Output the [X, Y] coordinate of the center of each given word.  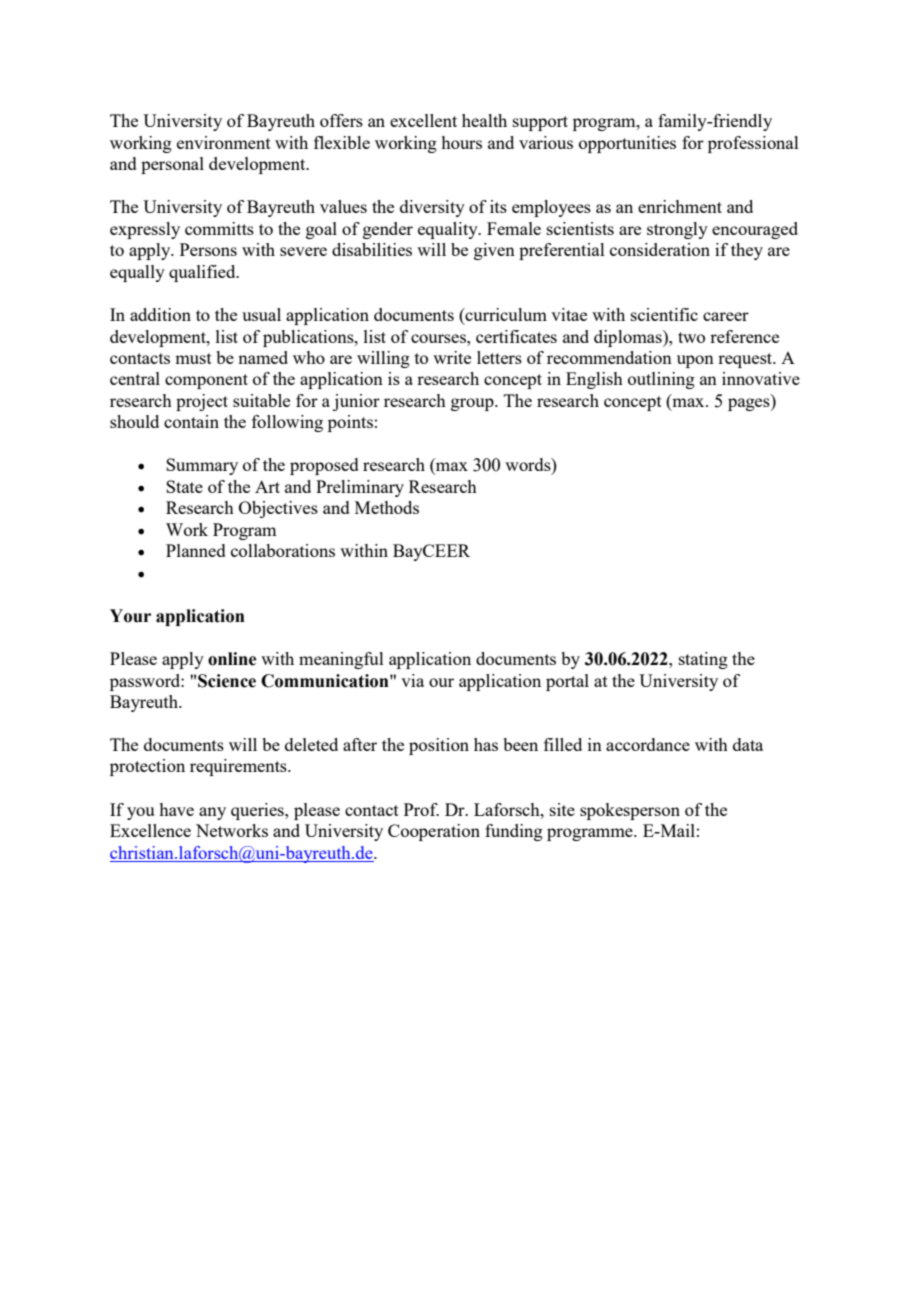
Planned [196, 550]
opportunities [627, 144]
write [452, 357]
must [193, 358]
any [212, 813]
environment [224, 142]
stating [703, 660]
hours [461, 142]
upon [695, 361]
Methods [387, 507]
